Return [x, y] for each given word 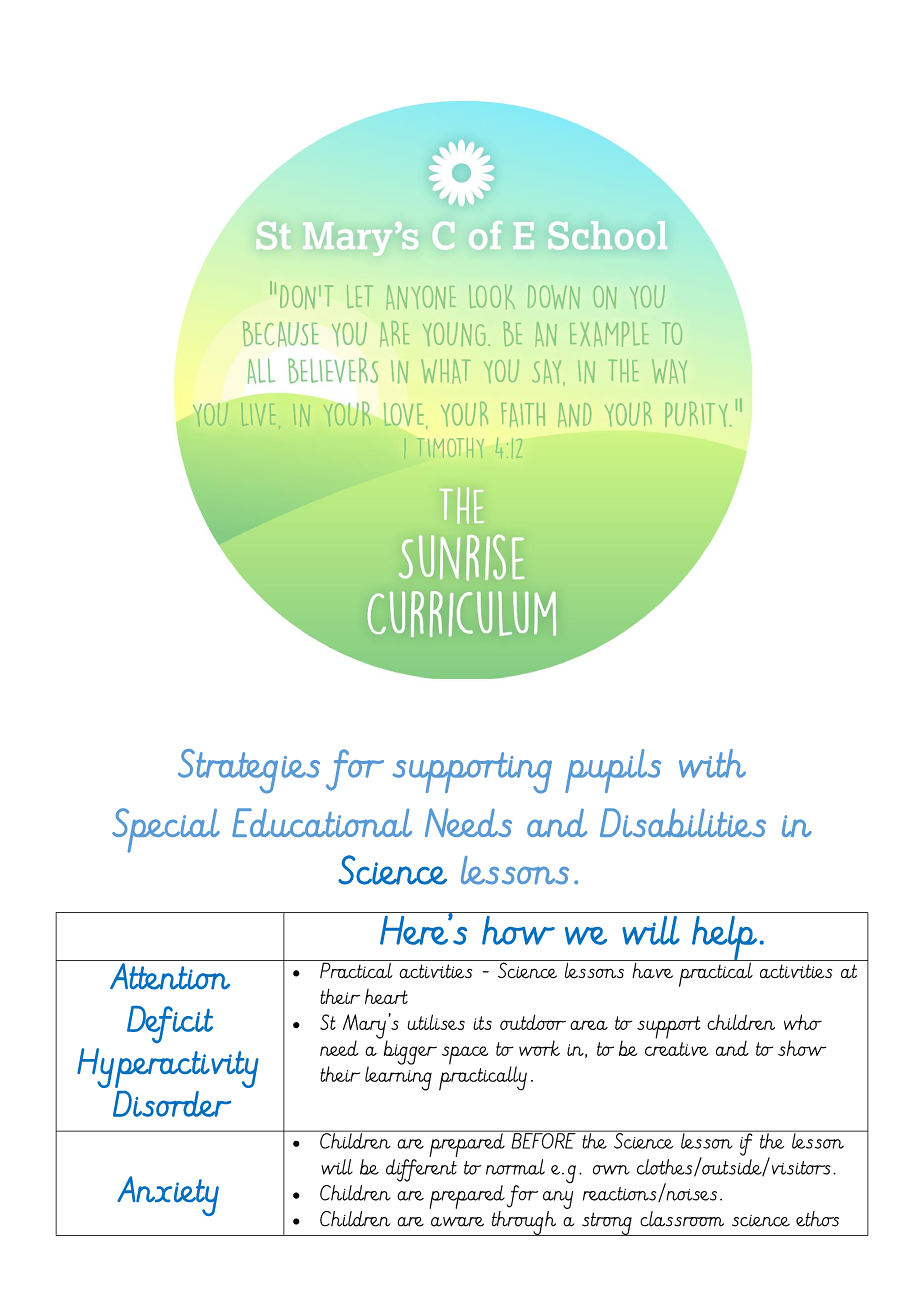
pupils [613, 771]
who [803, 1022]
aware [457, 1222]
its [482, 1023]
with [712, 763]
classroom [682, 1219]
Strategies [249, 771]
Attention [170, 976]
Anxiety [168, 1196]
